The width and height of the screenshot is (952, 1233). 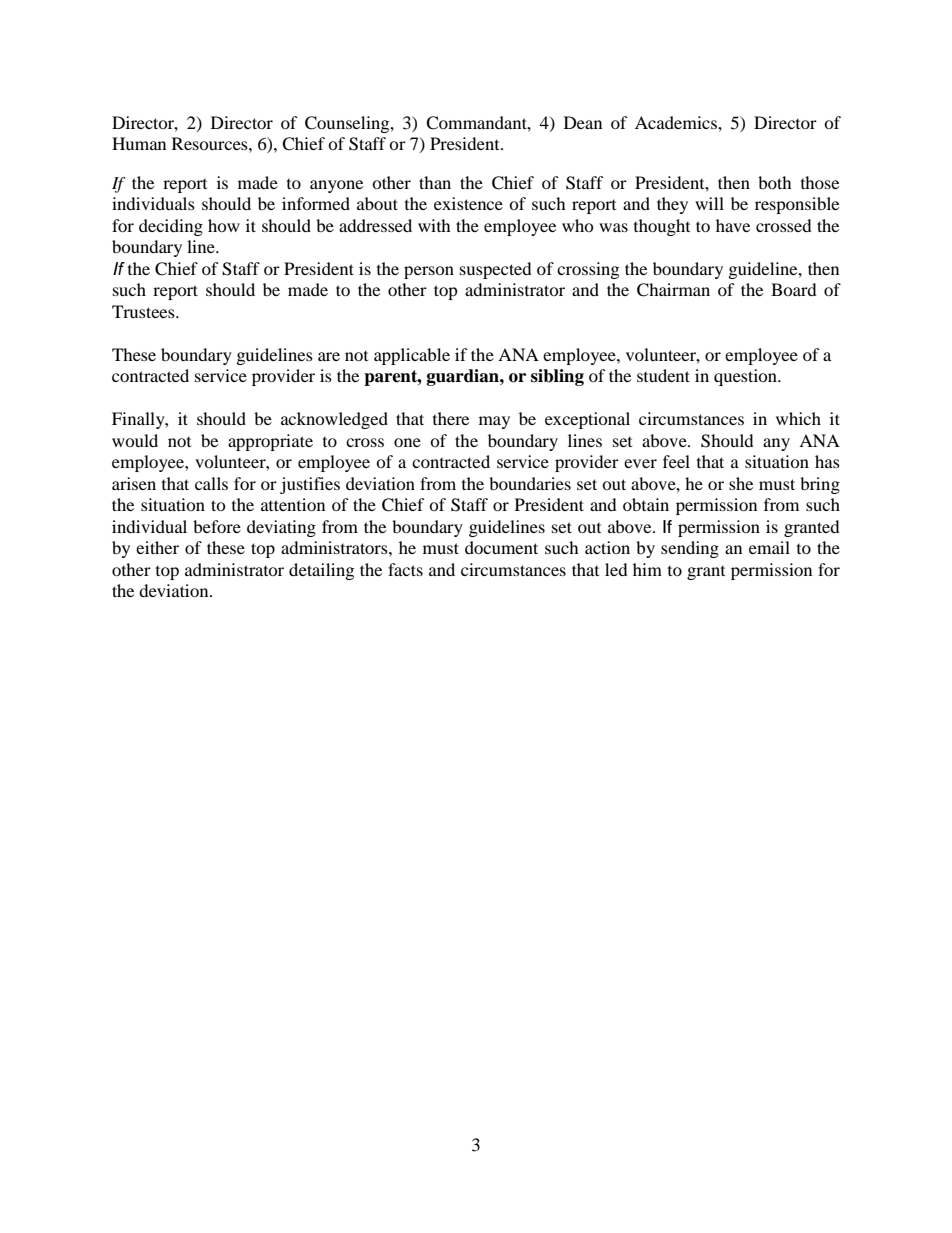 I want to click on Trustees, so click(x=144, y=311).
